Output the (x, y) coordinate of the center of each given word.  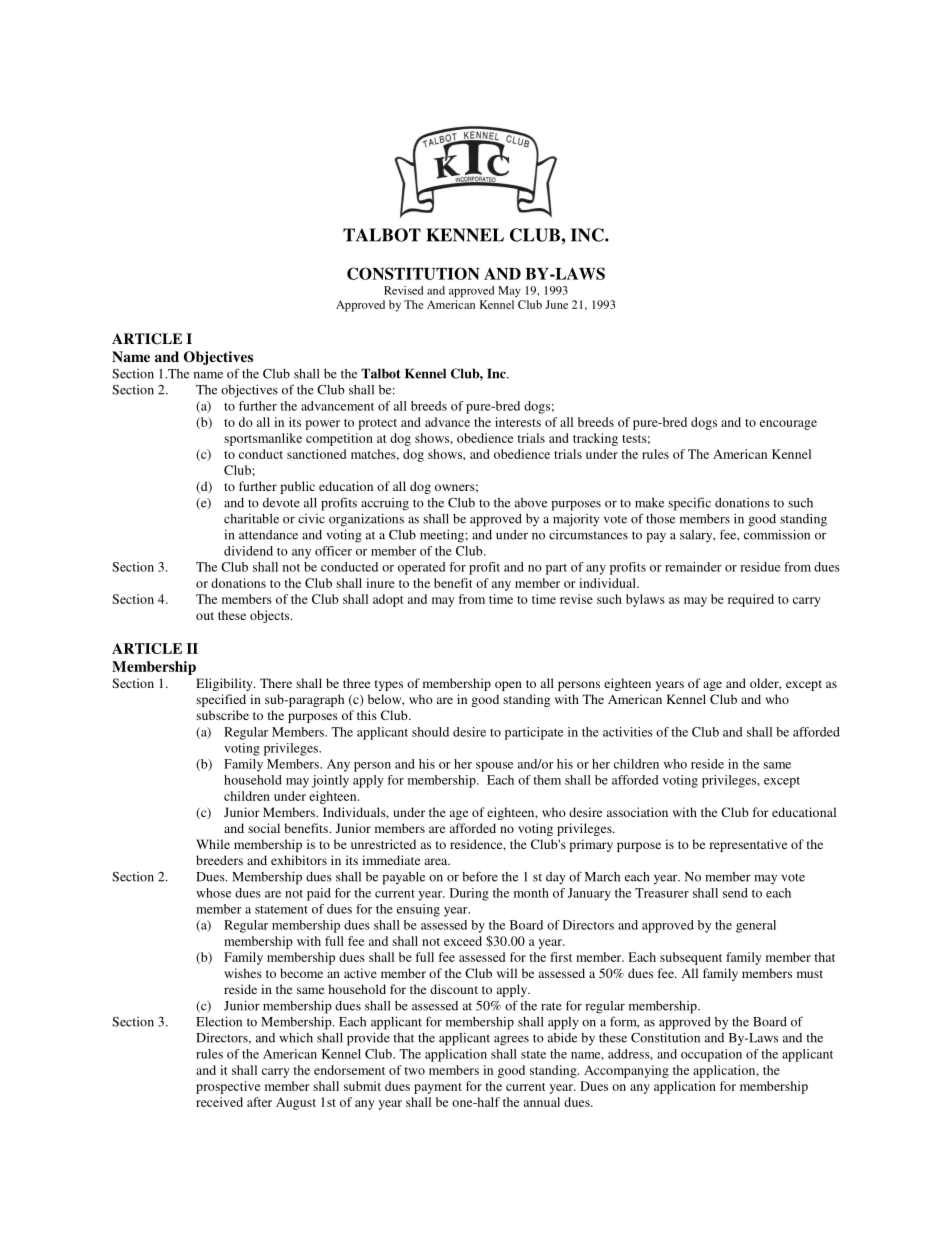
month (531, 893)
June (557, 304)
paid (319, 894)
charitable (251, 519)
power (322, 425)
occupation (711, 1055)
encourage (788, 425)
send (735, 893)
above (531, 503)
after (259, 1102)
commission (777, 534)
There (276, 683)
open (508, 686)
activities (628, 732)
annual (542, 1102)
